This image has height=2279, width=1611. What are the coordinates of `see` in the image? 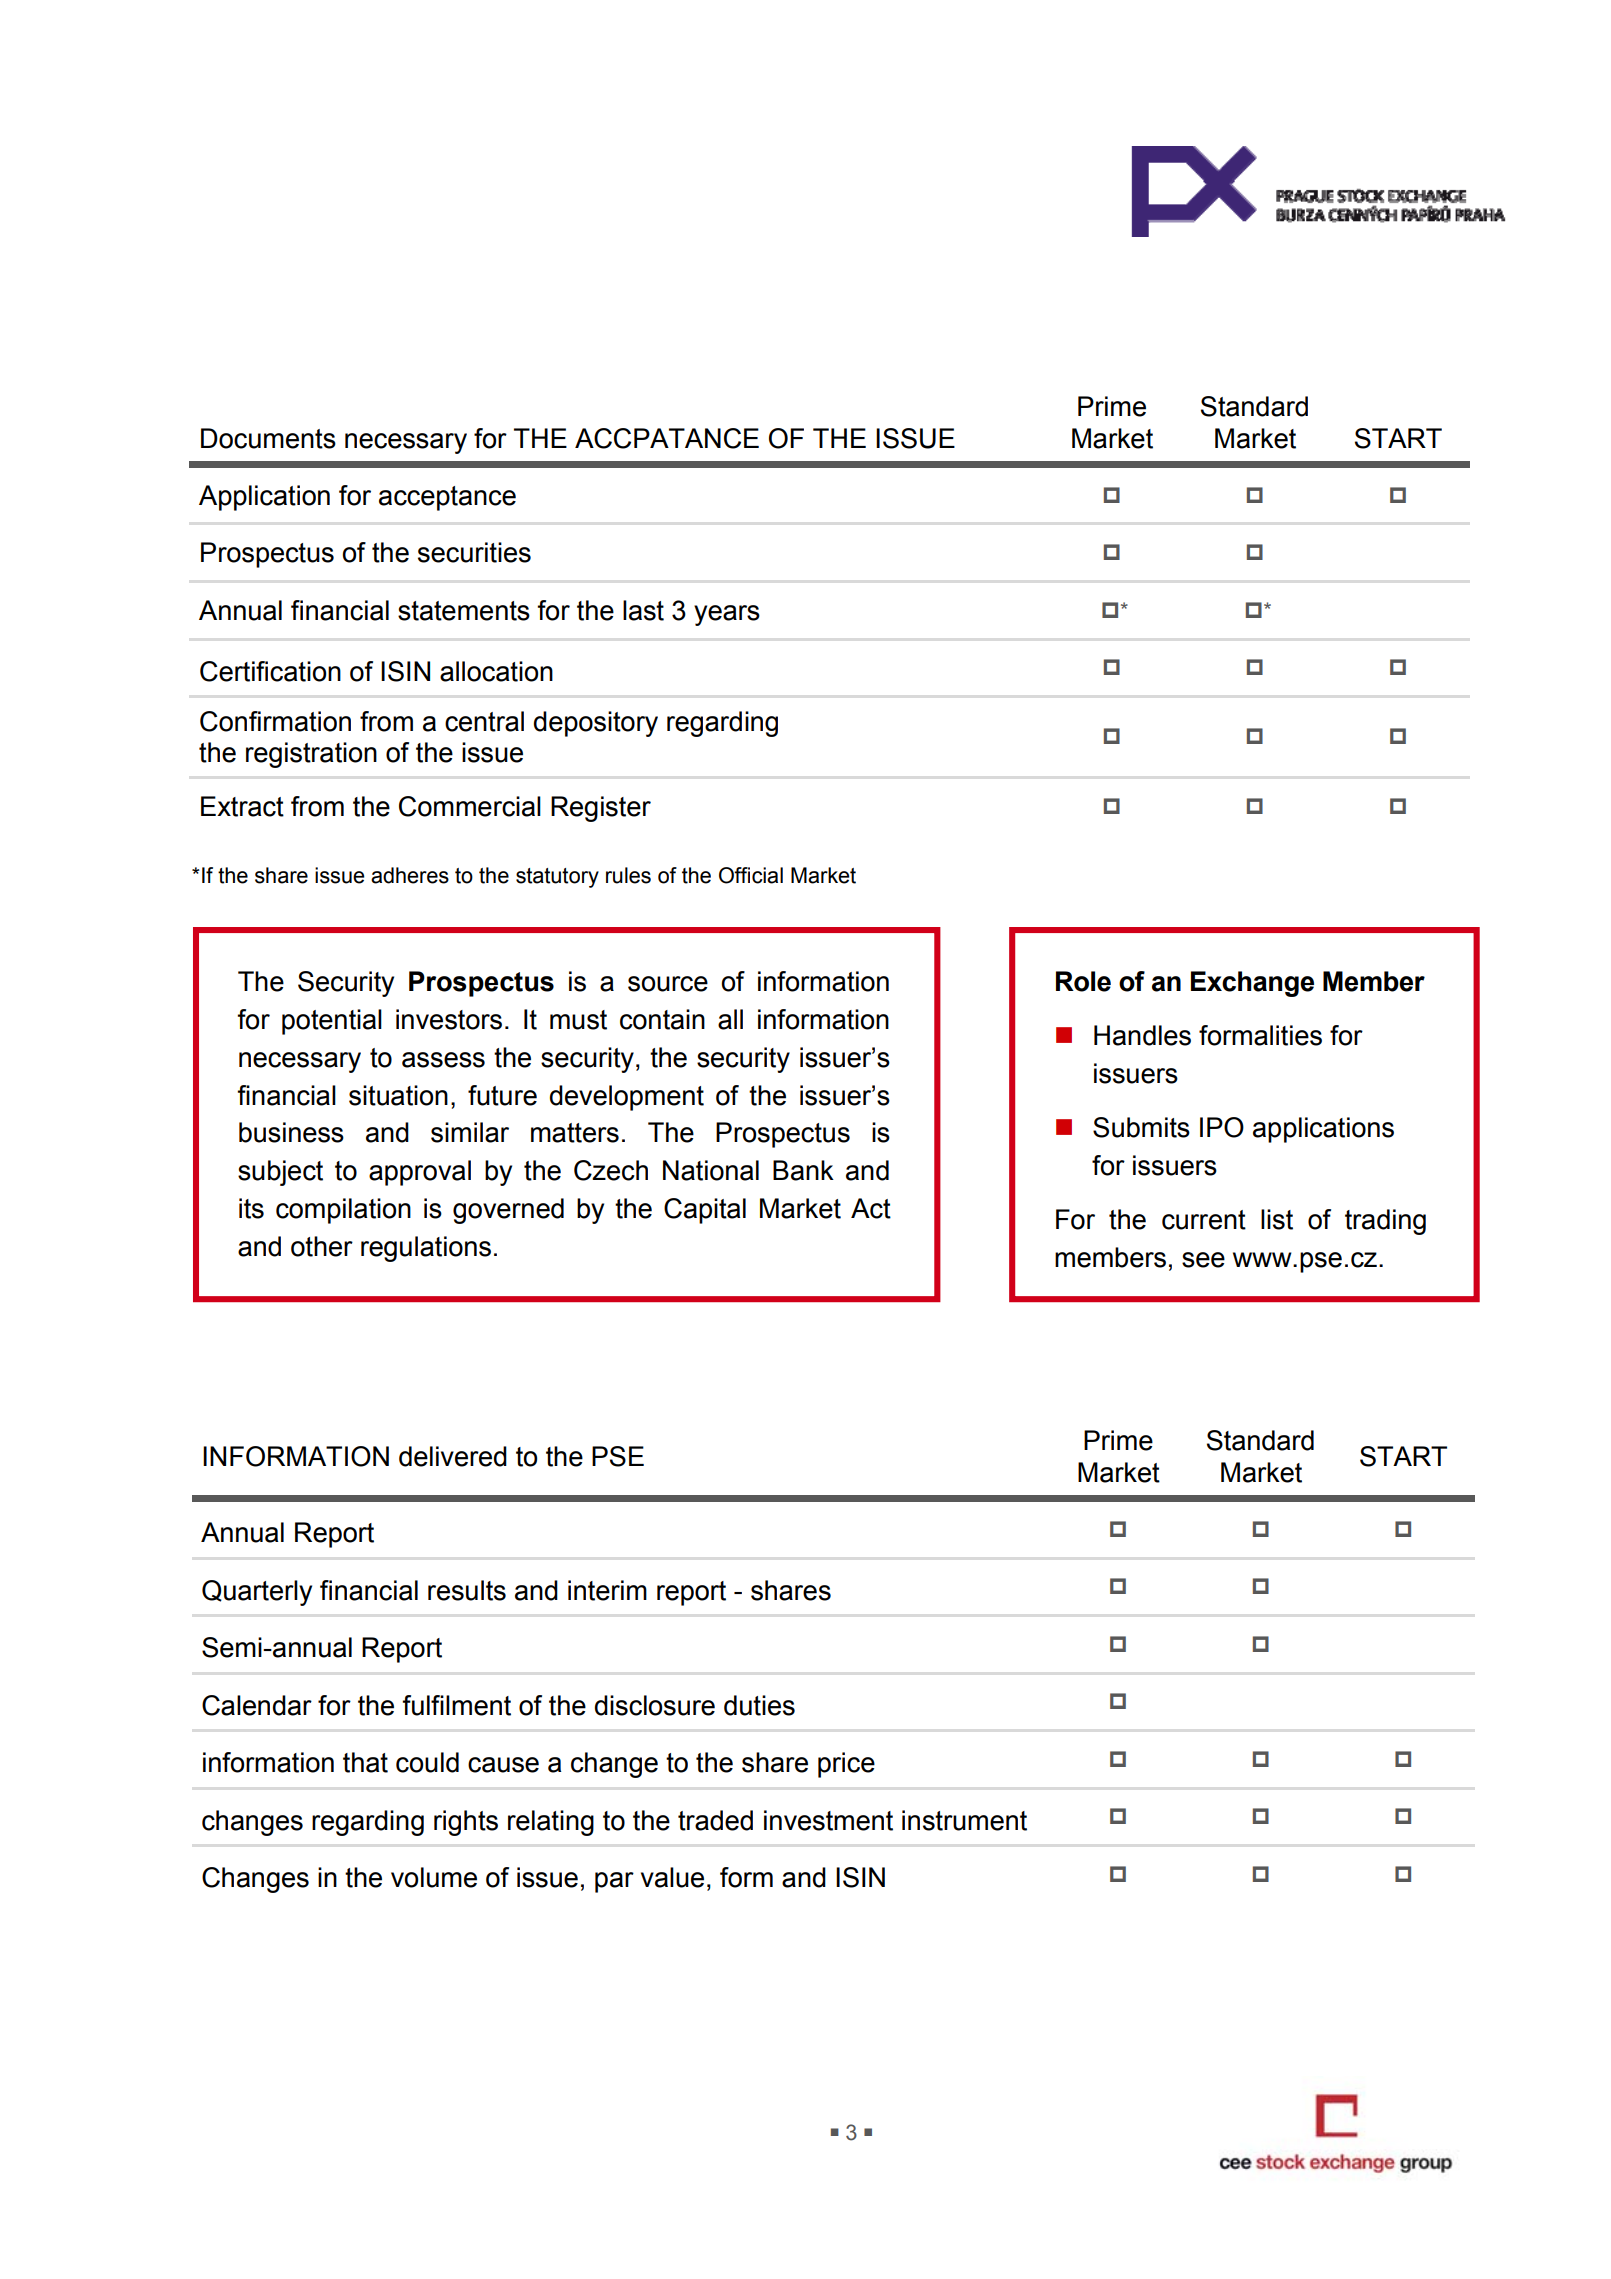 It's located at (1203, 1260).
